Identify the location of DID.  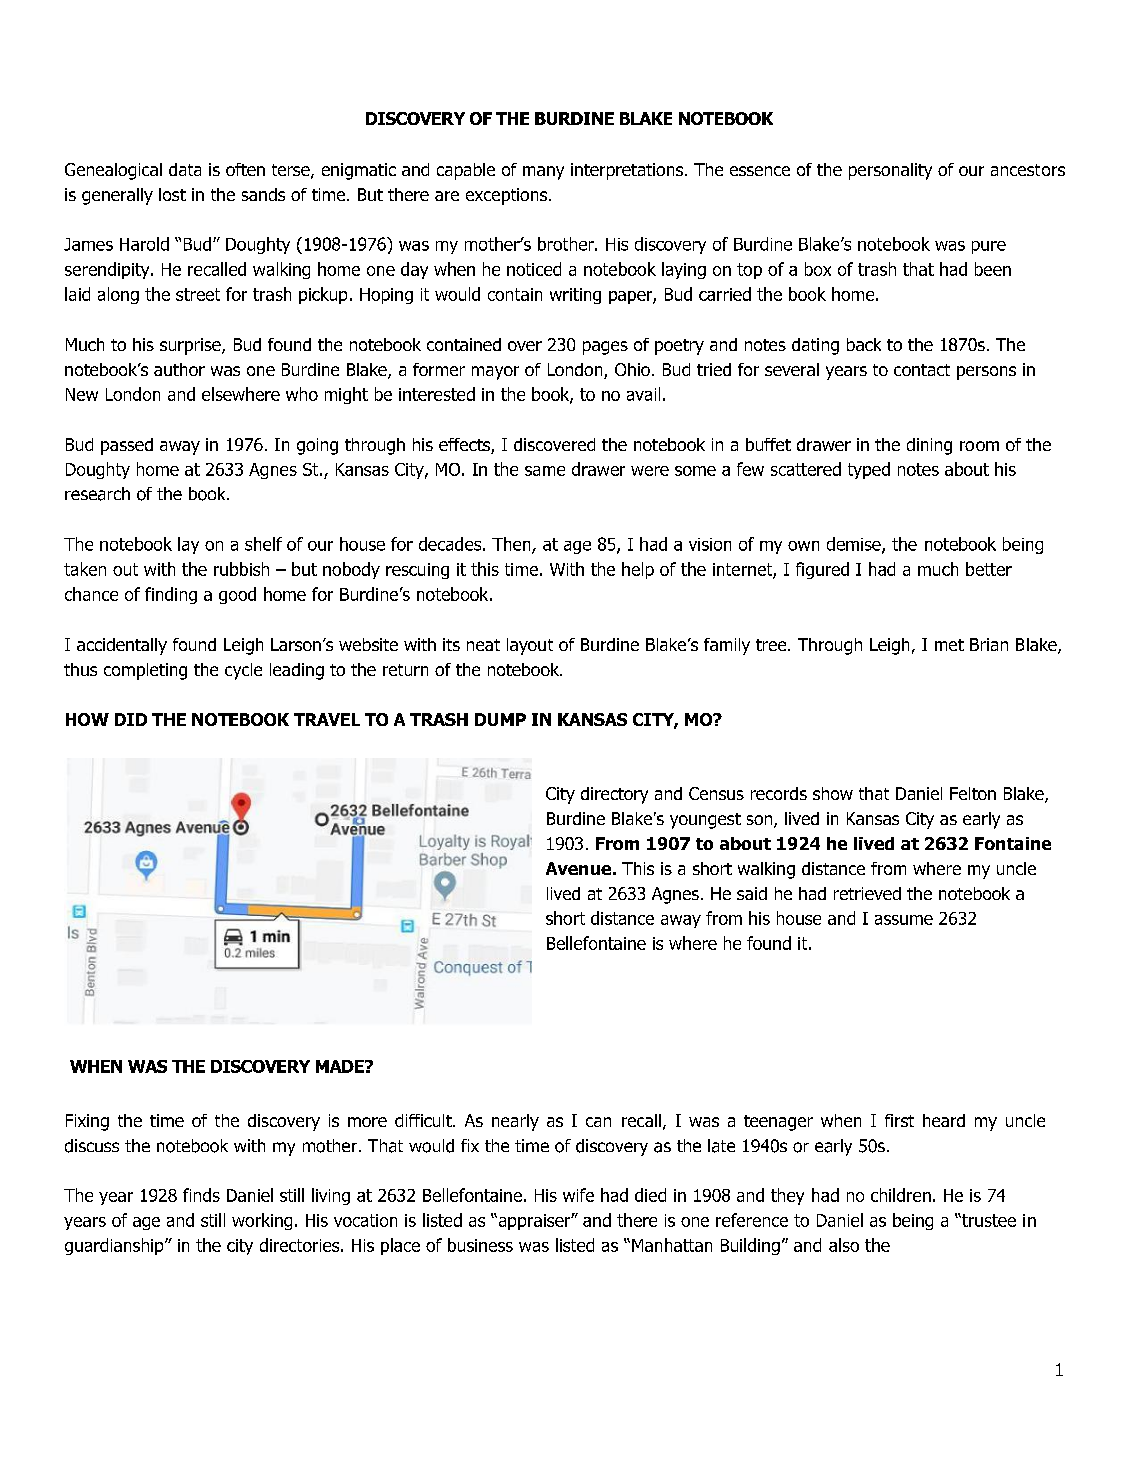
(131, 719).
